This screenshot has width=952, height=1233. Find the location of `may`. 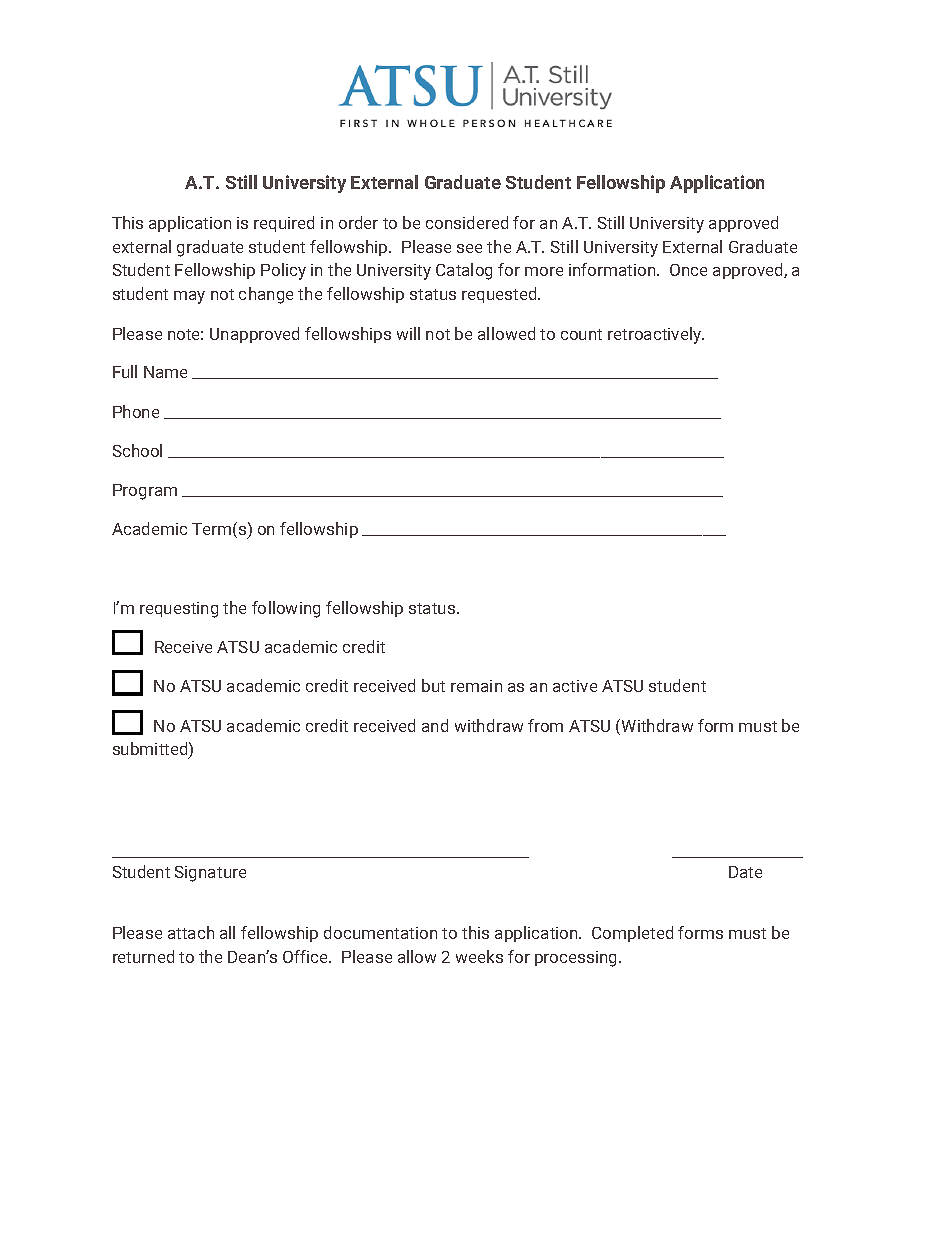

may is located at coordinates (189, 297).
